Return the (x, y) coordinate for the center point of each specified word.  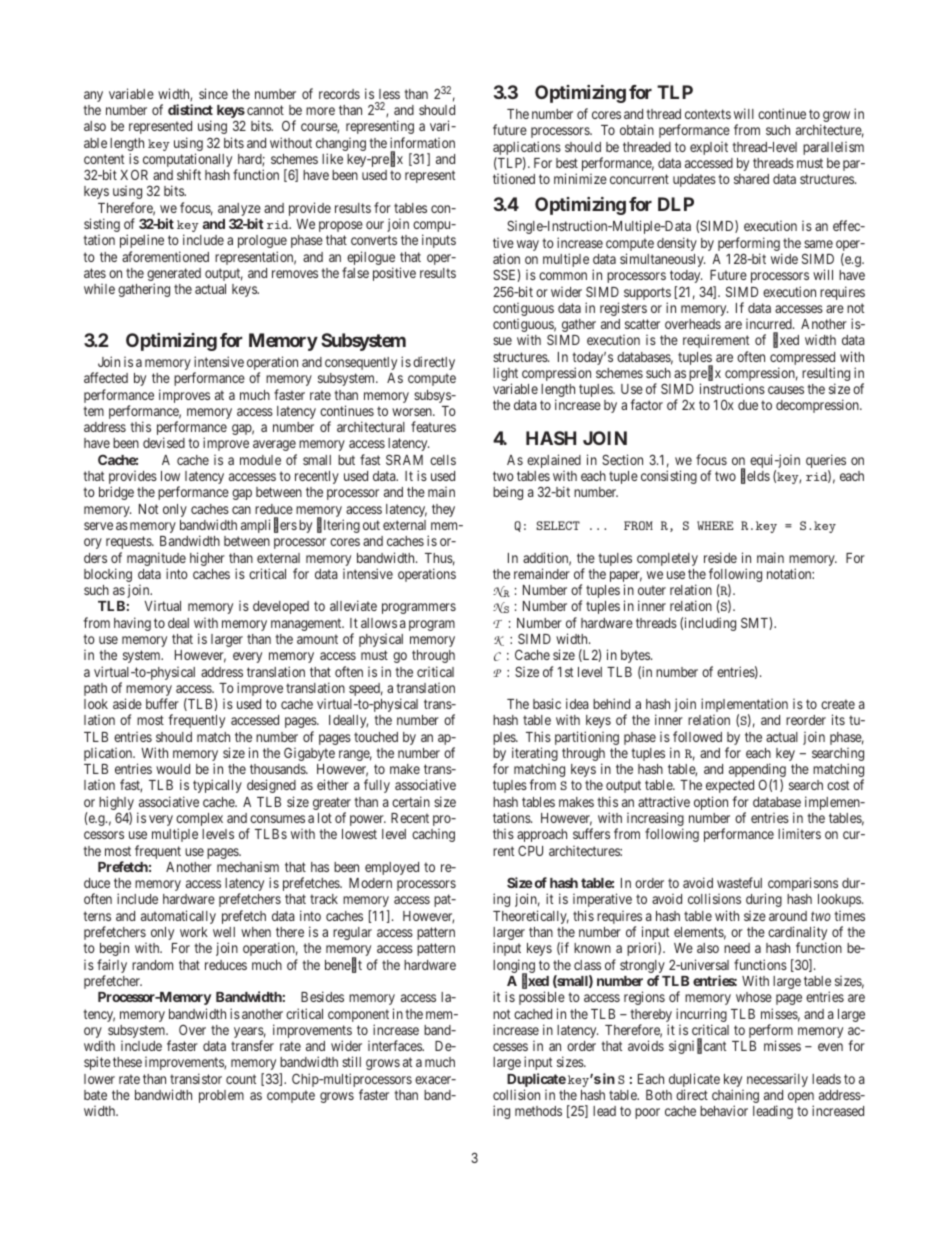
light (505, 376)
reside (720, 557)
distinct (190, 109)
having (132, 624)
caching (433, 835)
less (389, 94)
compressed (802, 360)
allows (379, 623)
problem (221, 1096)
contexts (708, 114)
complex (199, 821)
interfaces (396, 1045)
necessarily (777, 1080)
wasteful (739, 882)
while (99, 289)
